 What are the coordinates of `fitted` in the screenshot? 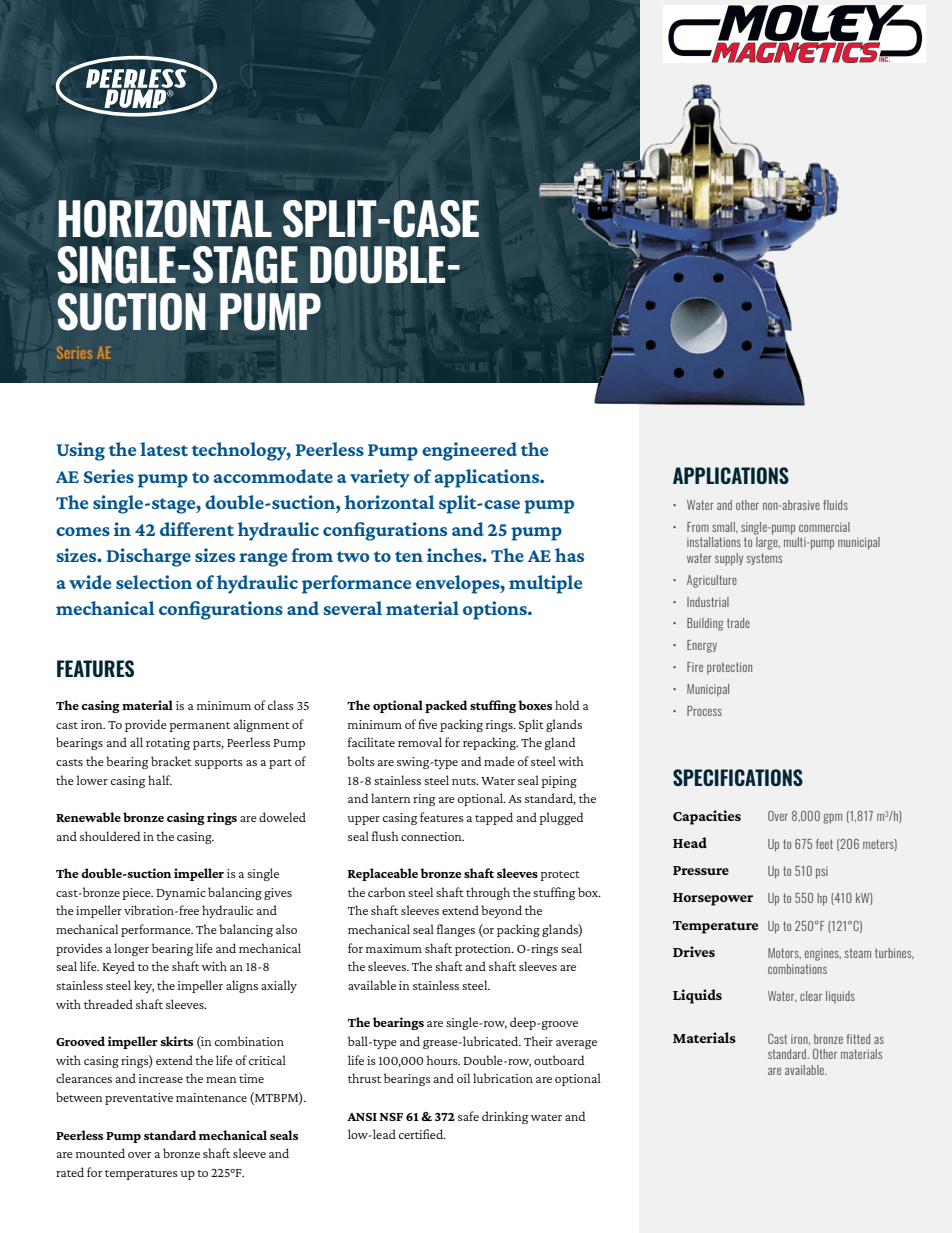 It's located at (858, 1039).
